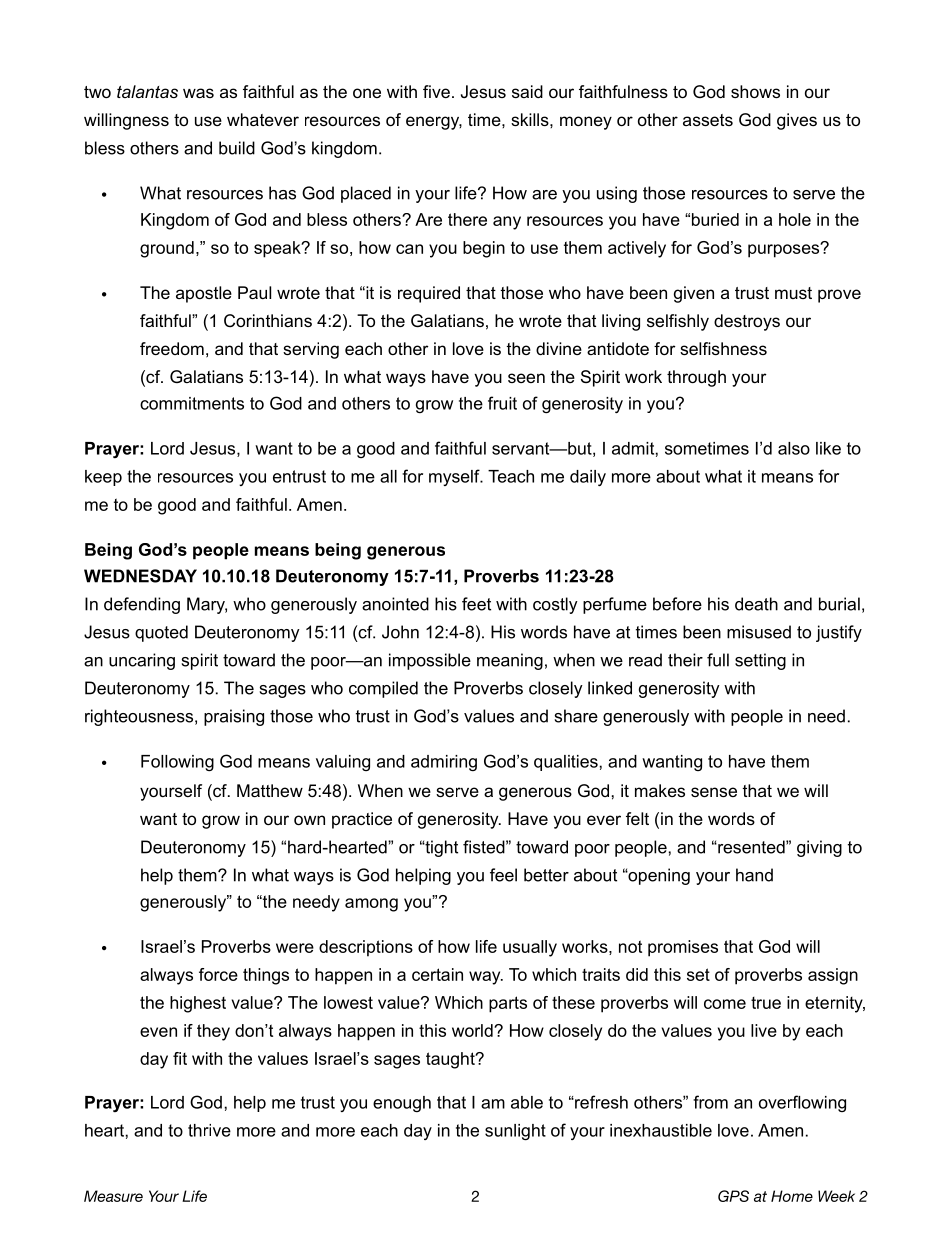 Image resolution: width=952 pixels, height=1233 pixels. Describe the element at coordinates (759, 632) in the screenshot. I see `misused` at that location.
